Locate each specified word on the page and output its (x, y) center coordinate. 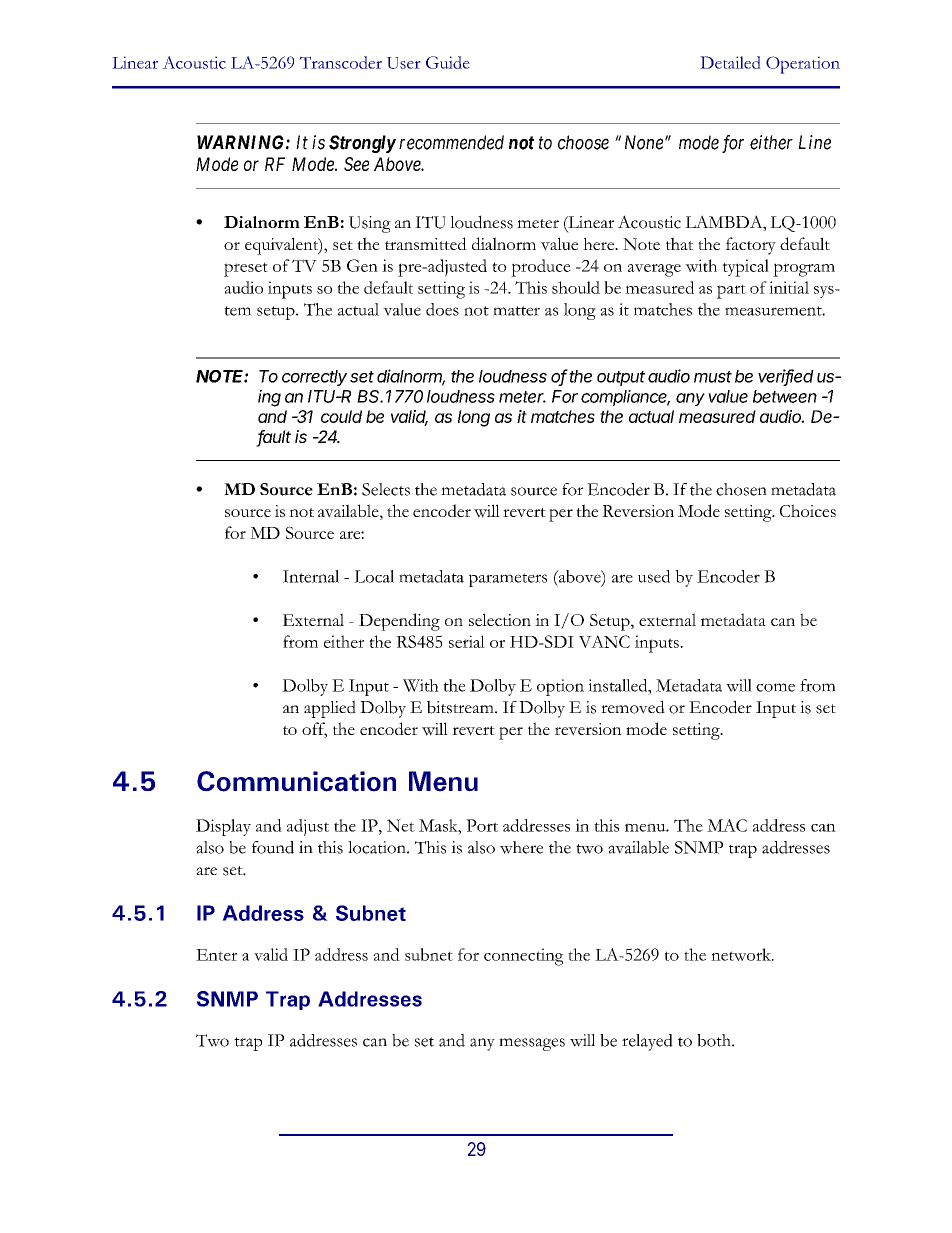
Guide (448, 62)
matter (516, 311)
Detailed (730, 62)
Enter (216, 955)
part (731, 291)
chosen (741, 489)
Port (482, 825)
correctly (314, 378)
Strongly (362, 144)
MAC (727, 825)
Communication (296, 781)
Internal (311, 576)
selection (500, 619)
